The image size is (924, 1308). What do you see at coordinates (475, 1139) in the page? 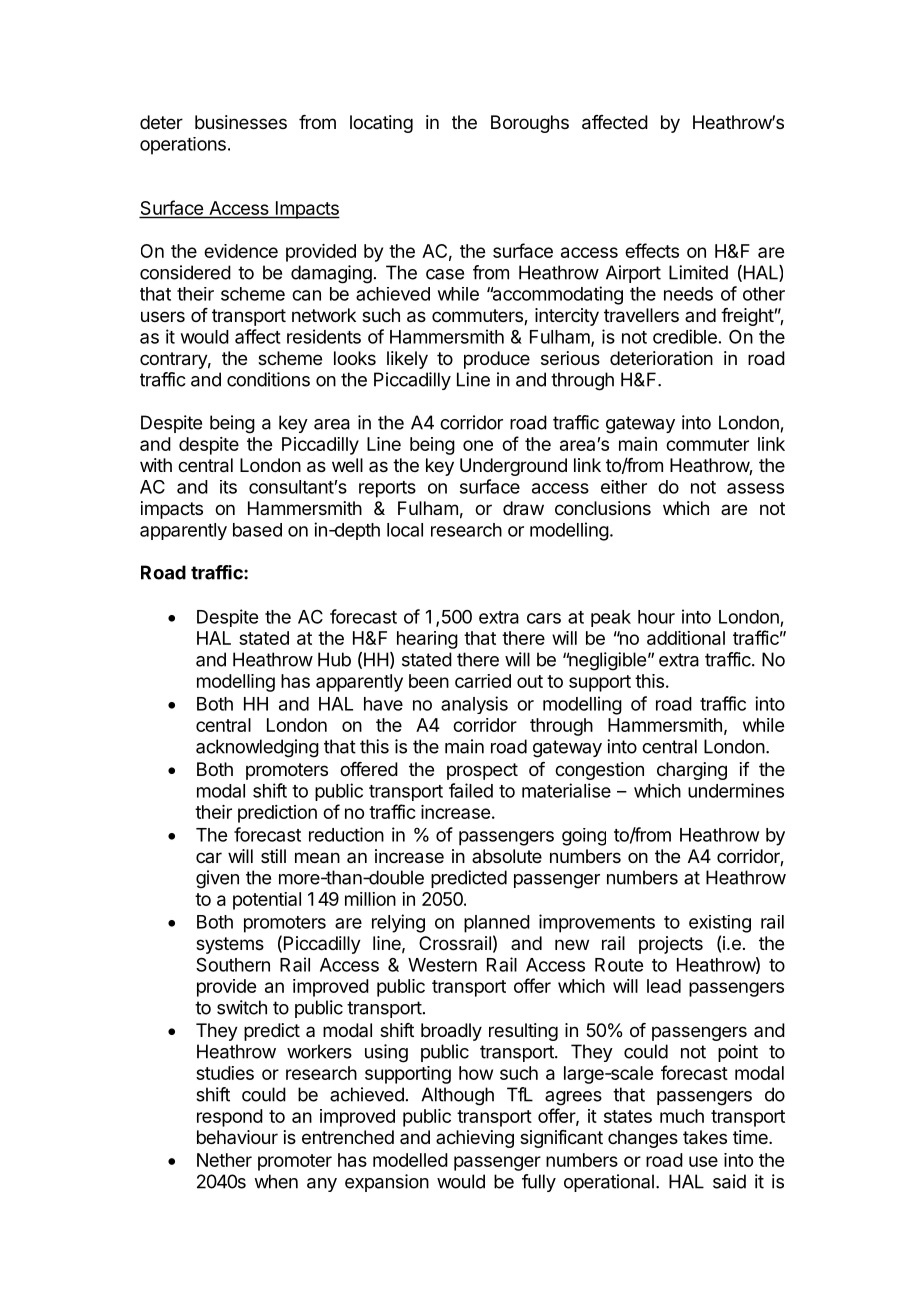
I see `achieving` at bounding box center [475, 1139].
